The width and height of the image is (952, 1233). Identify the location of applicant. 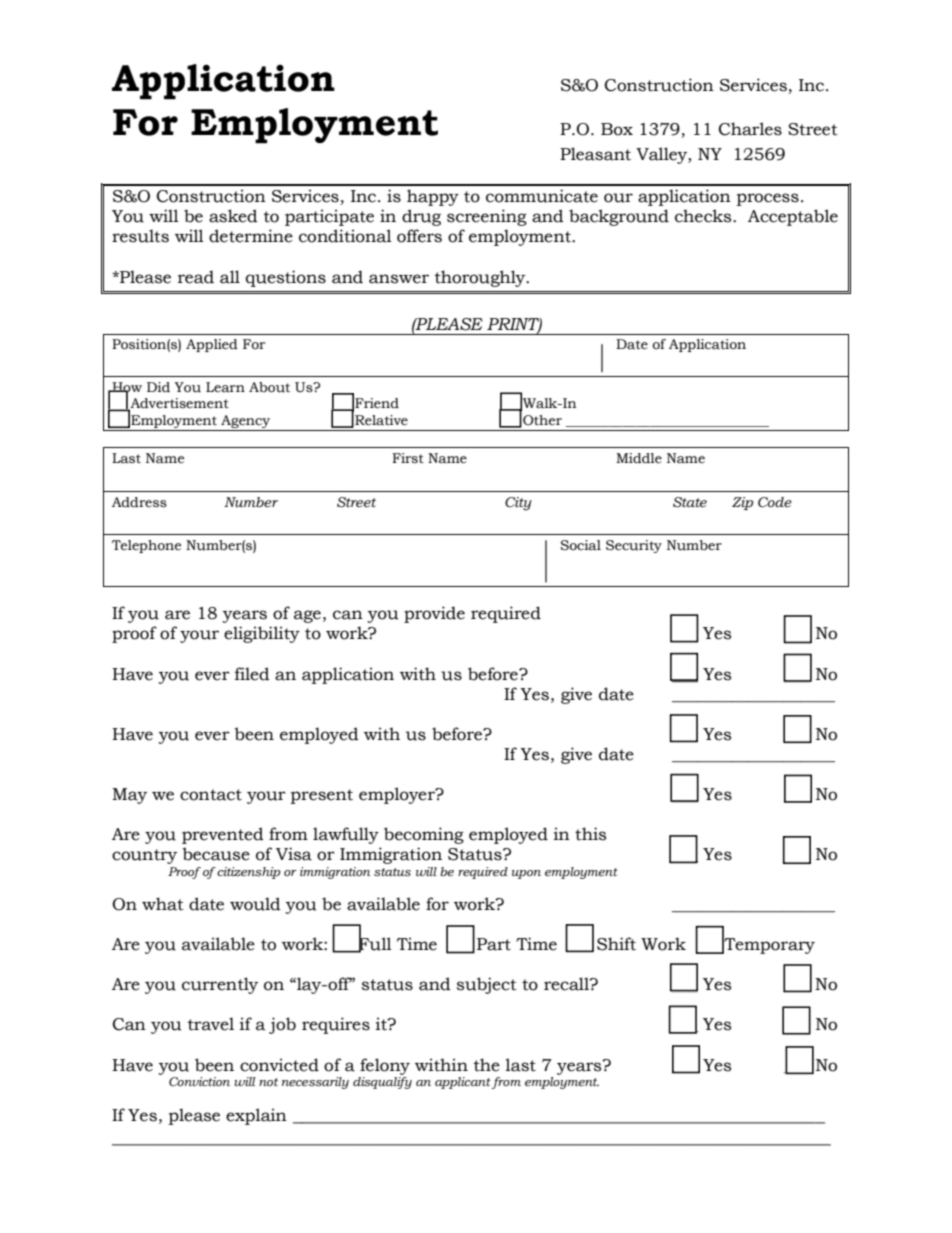
(463, 1083).
